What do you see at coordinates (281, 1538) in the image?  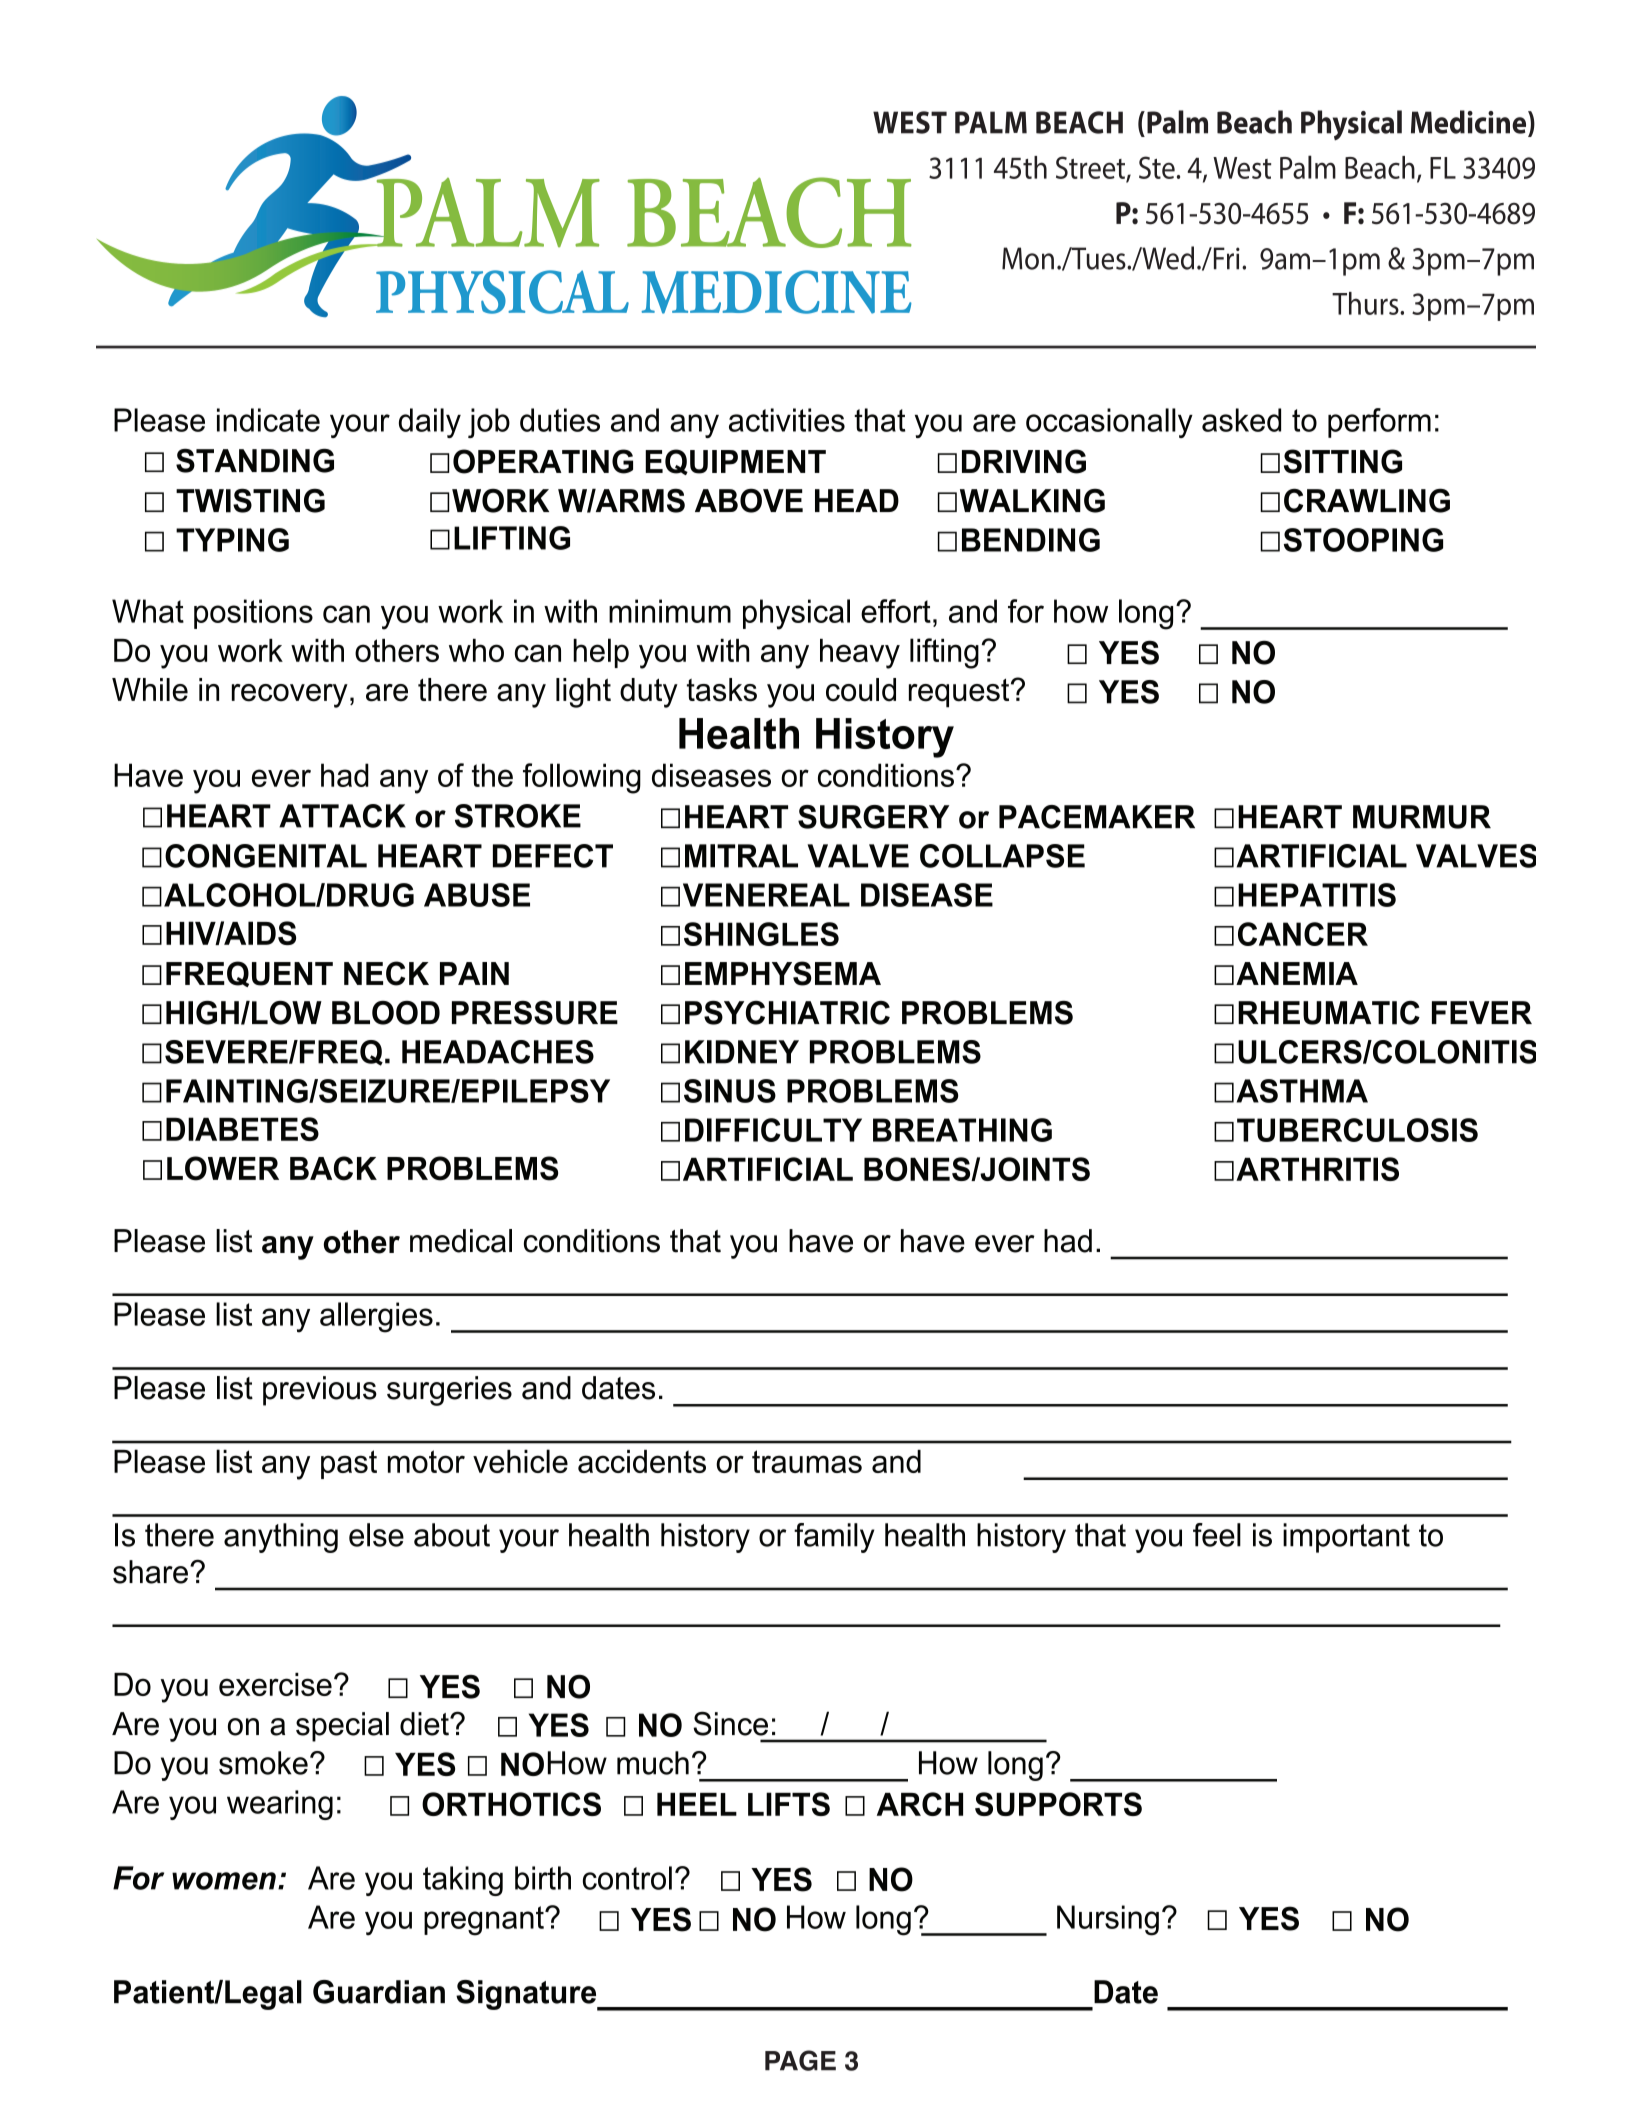 I see `anything` at bounding box center [281, 1538].
